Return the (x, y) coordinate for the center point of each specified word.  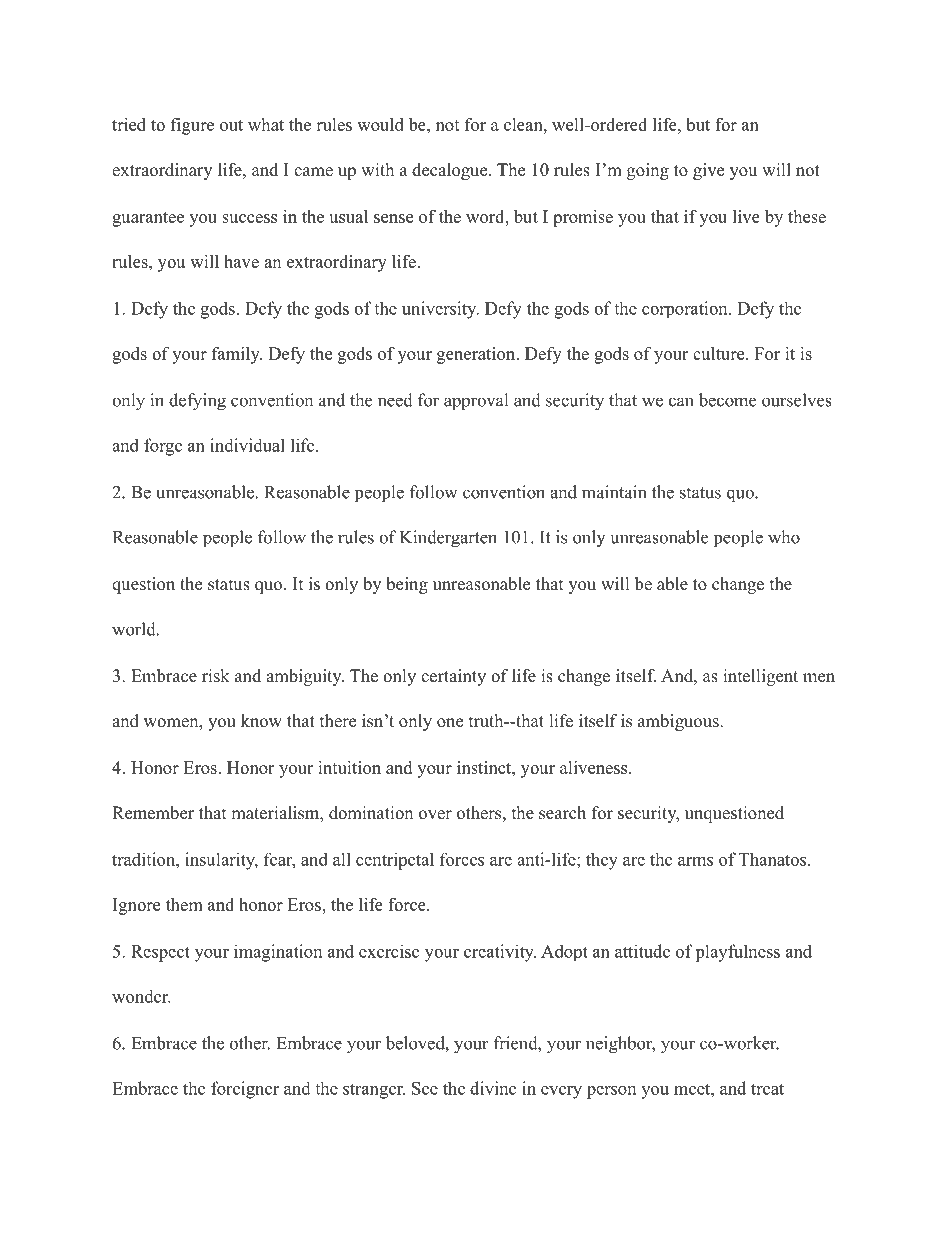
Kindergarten (448, 539)
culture (720, 353)
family (237, 355)
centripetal (395, 861)
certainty (453, 677)
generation (477, 355)
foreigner (245, 1090)
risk (216, 676)
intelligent (760, 677)
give (708, 171)
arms (695, 861)
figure (192, 126)
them (184, 904)
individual (247, 445)
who (784, 537)
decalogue (451, 171)
